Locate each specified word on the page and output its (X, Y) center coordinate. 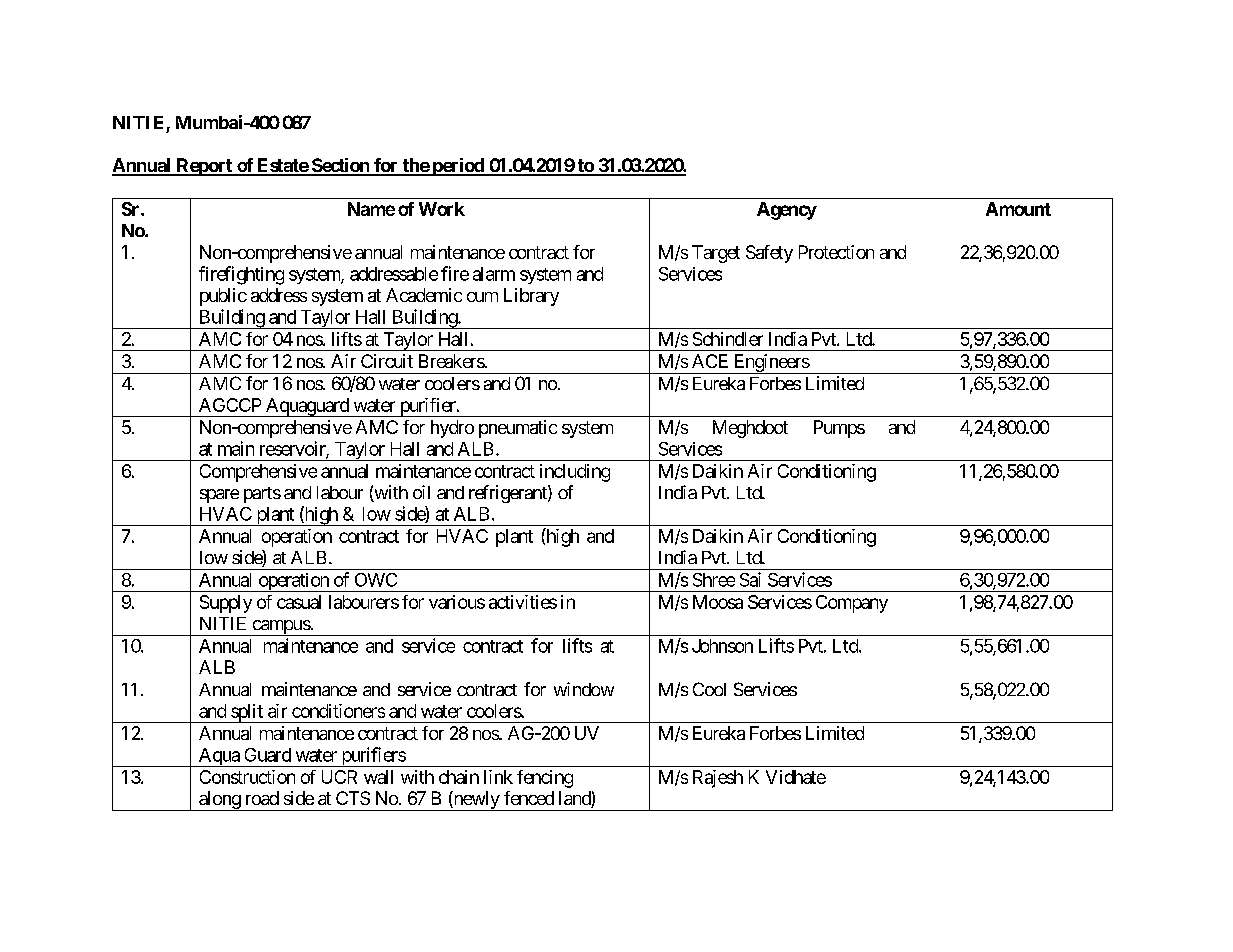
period (458, 167)
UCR (339, 777)
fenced (529, 798)
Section (340, 166)
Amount (1018, 209)
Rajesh (718, 779)
